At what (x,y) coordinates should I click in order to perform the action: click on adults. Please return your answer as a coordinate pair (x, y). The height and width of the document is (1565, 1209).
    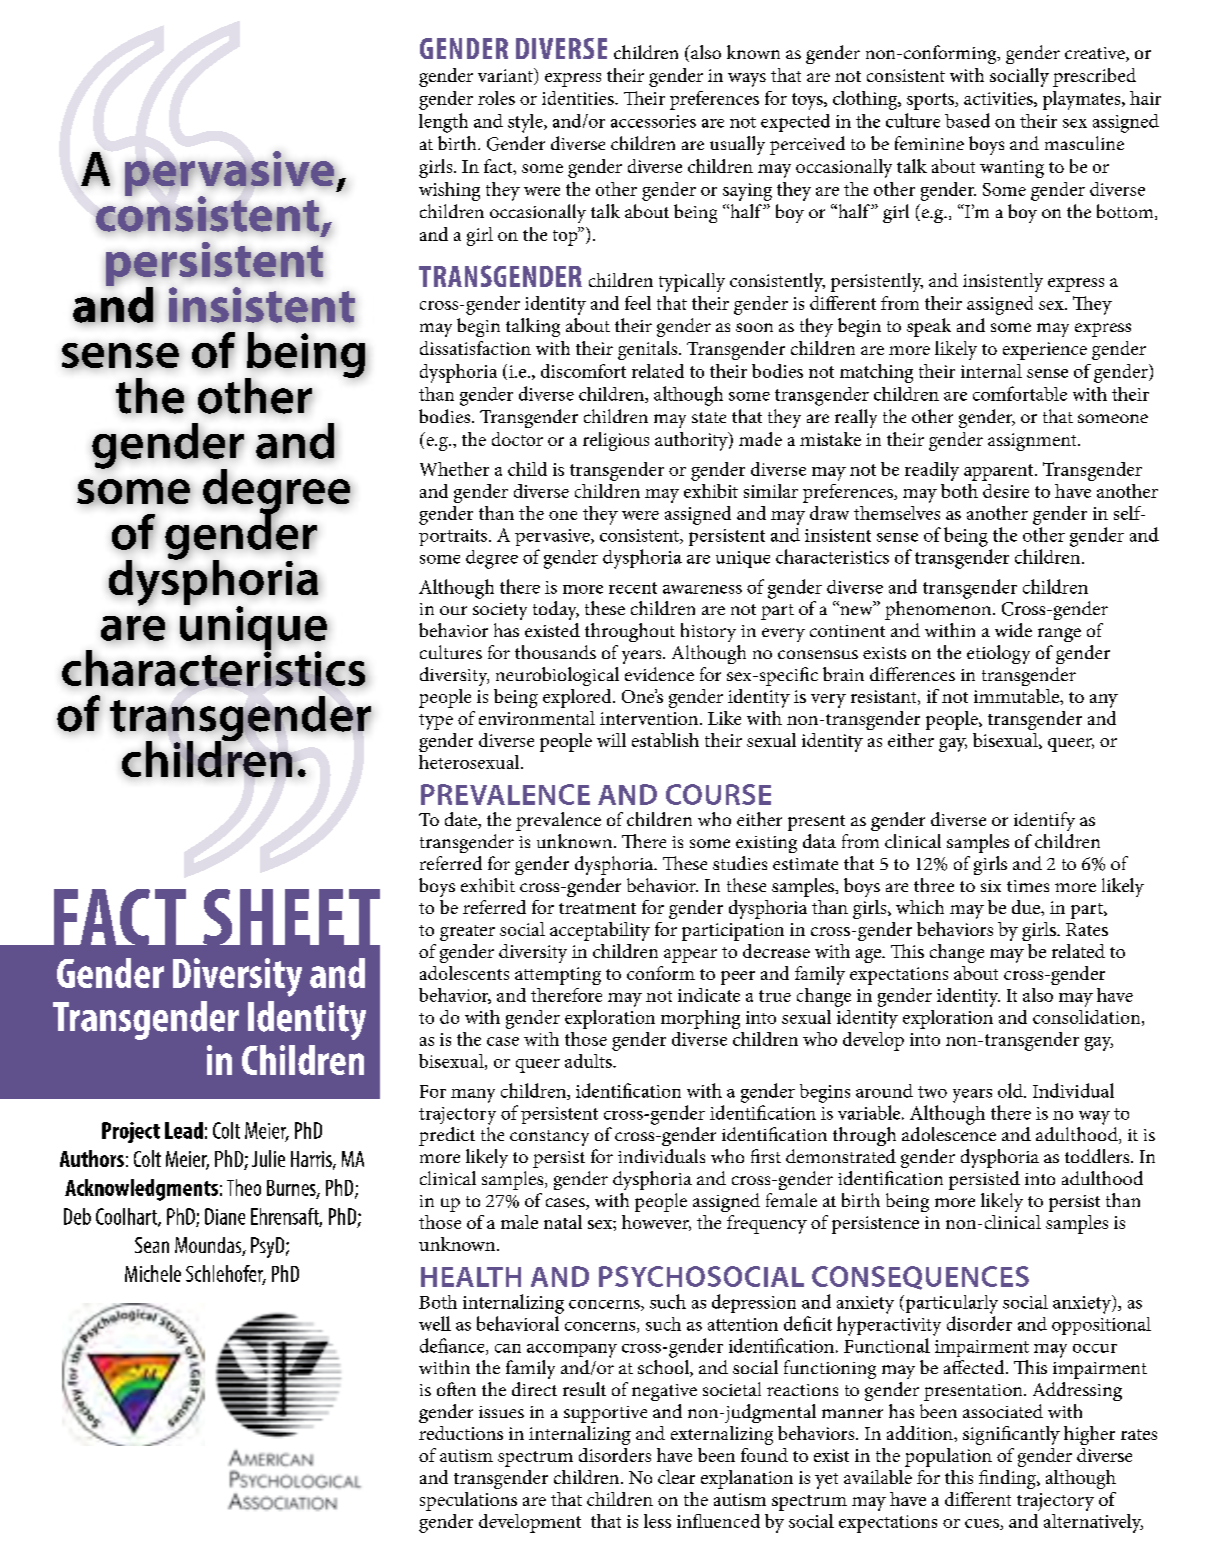
    Looking at the image, I should click on (589, 1061).
